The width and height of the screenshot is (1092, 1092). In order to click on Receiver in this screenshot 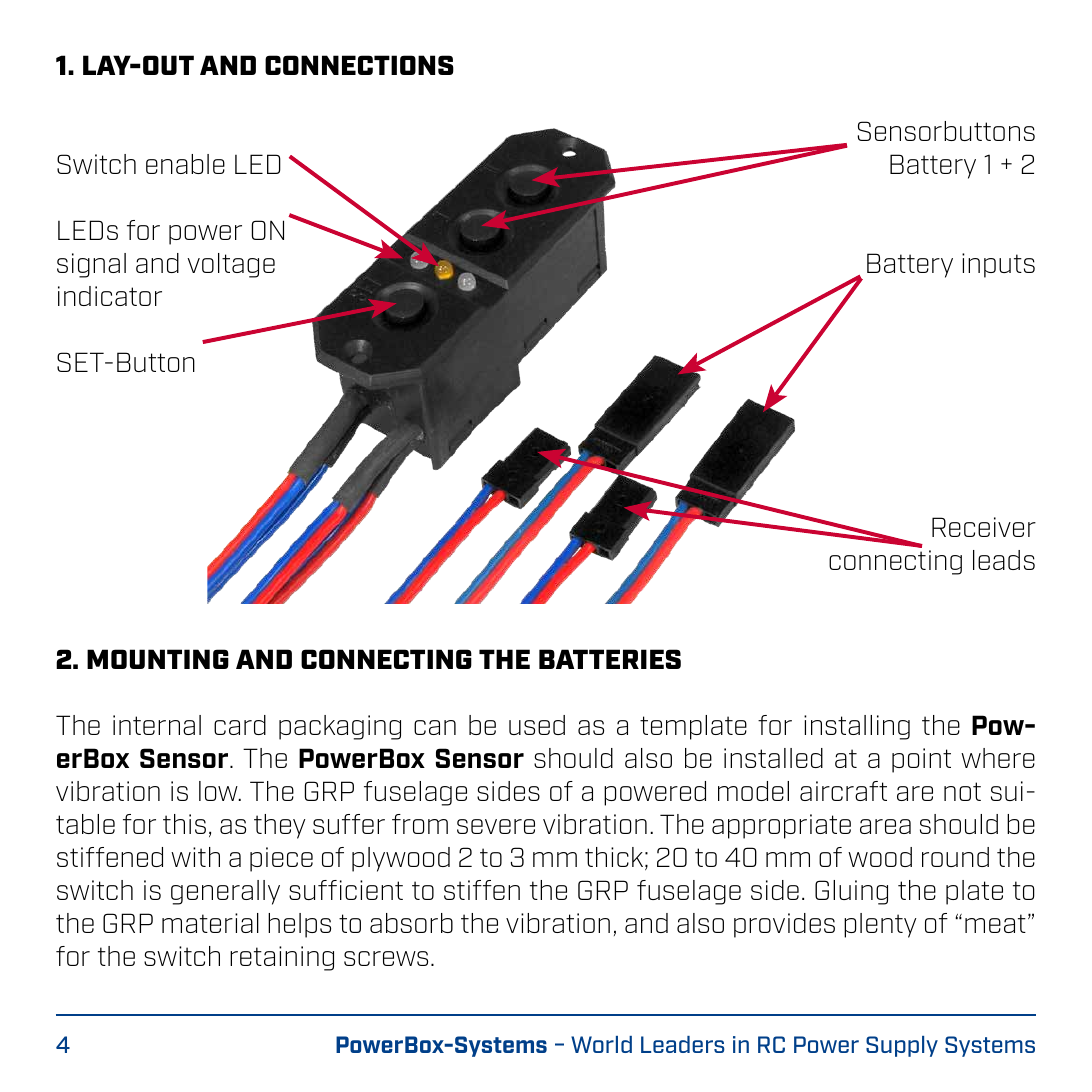, I will do `click(984, 527)`.
